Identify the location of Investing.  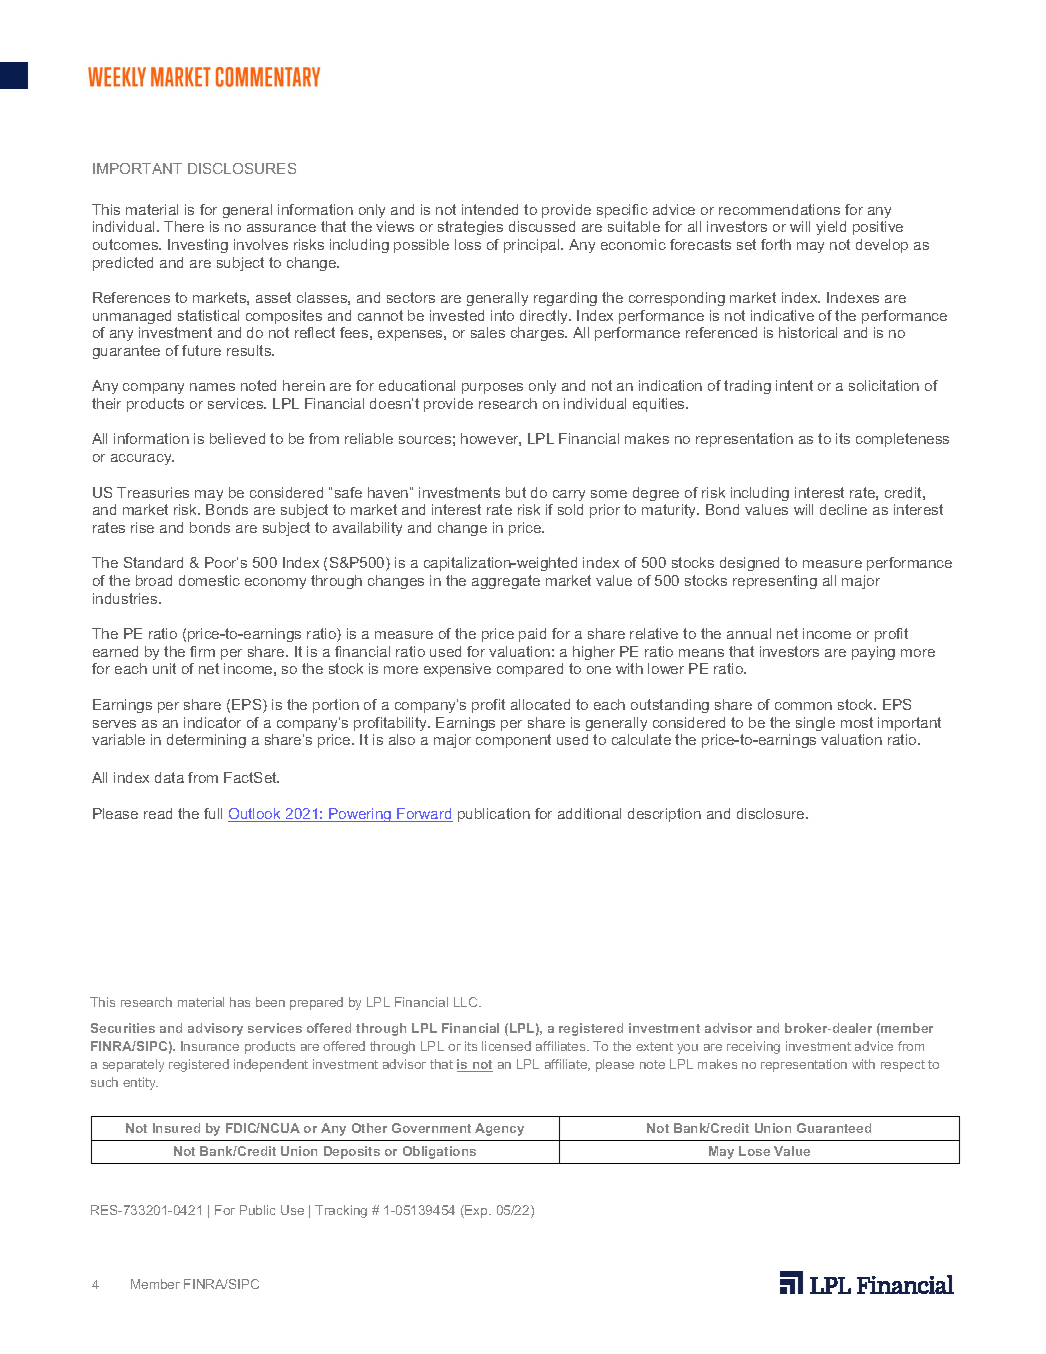
(198, 246).
